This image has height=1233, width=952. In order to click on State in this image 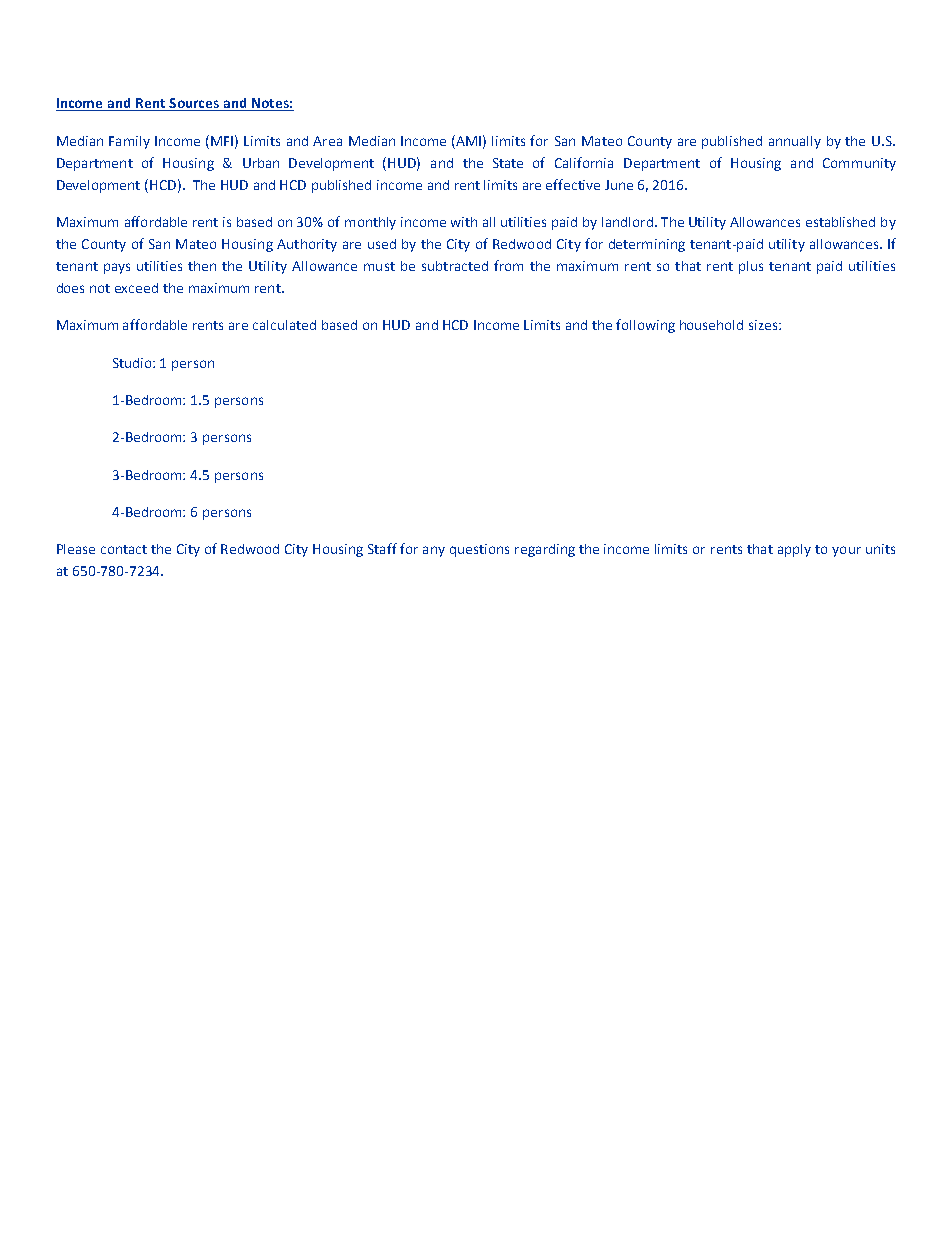, I will do `click(508, 163)`.
